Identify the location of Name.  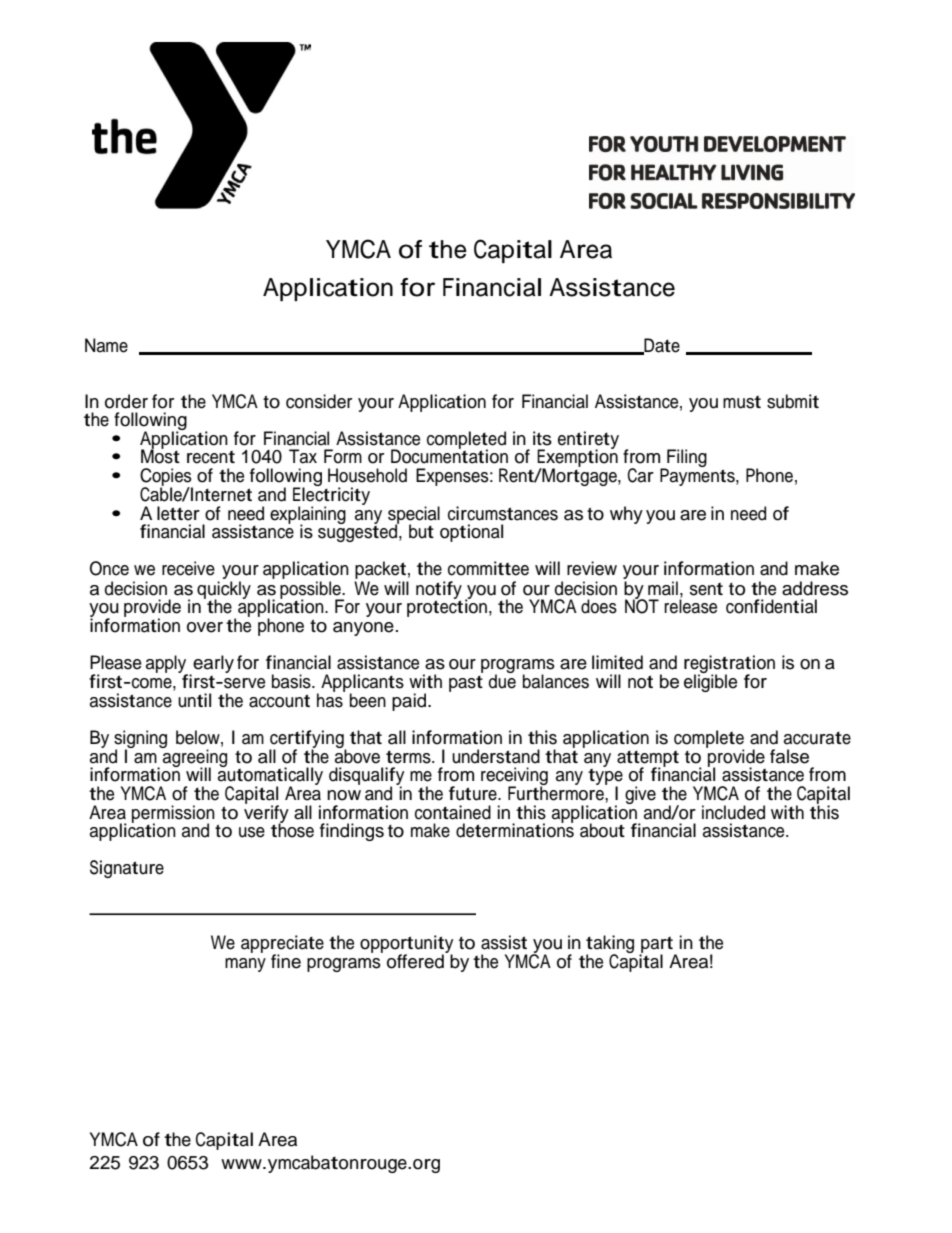
(106, 345).
